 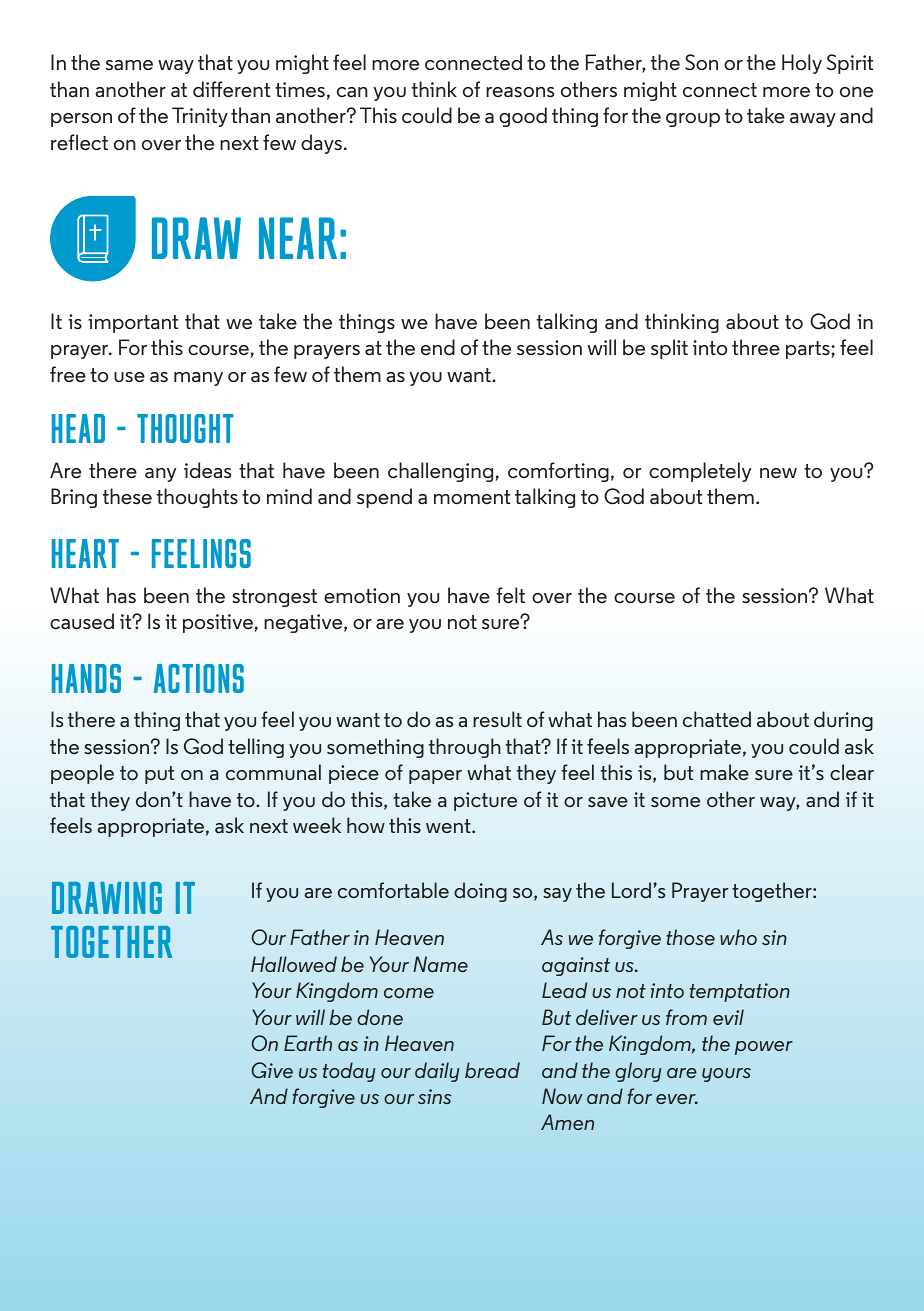 I want to click on power, so click(x=764, y=1048).
